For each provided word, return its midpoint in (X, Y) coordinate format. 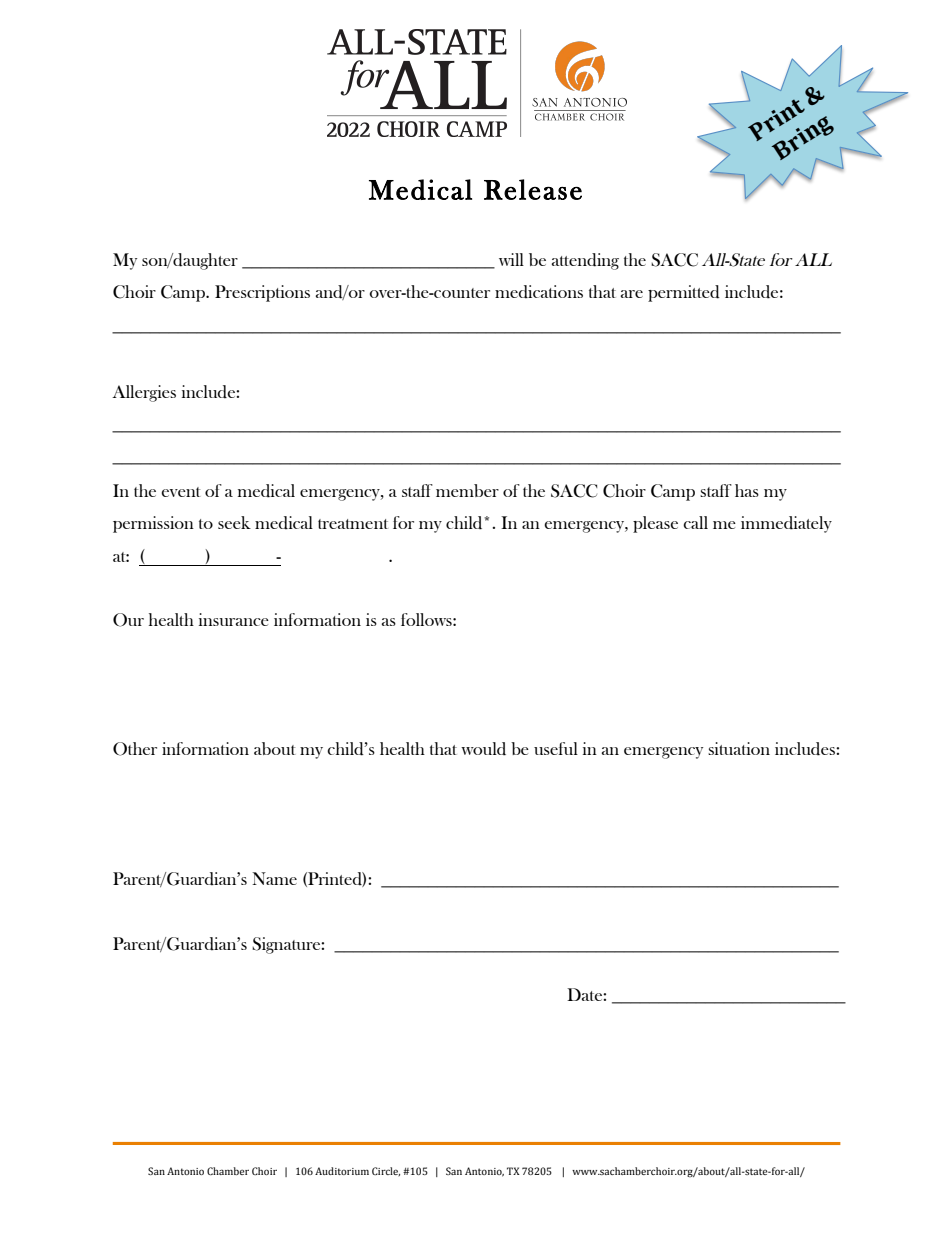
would (483, 749)
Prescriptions (262, 293)
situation (739, 748)
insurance (234, 619)
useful (556, 748)
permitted (684, 293)
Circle (386, 1171)
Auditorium (342, 1171)
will (511, 259)
